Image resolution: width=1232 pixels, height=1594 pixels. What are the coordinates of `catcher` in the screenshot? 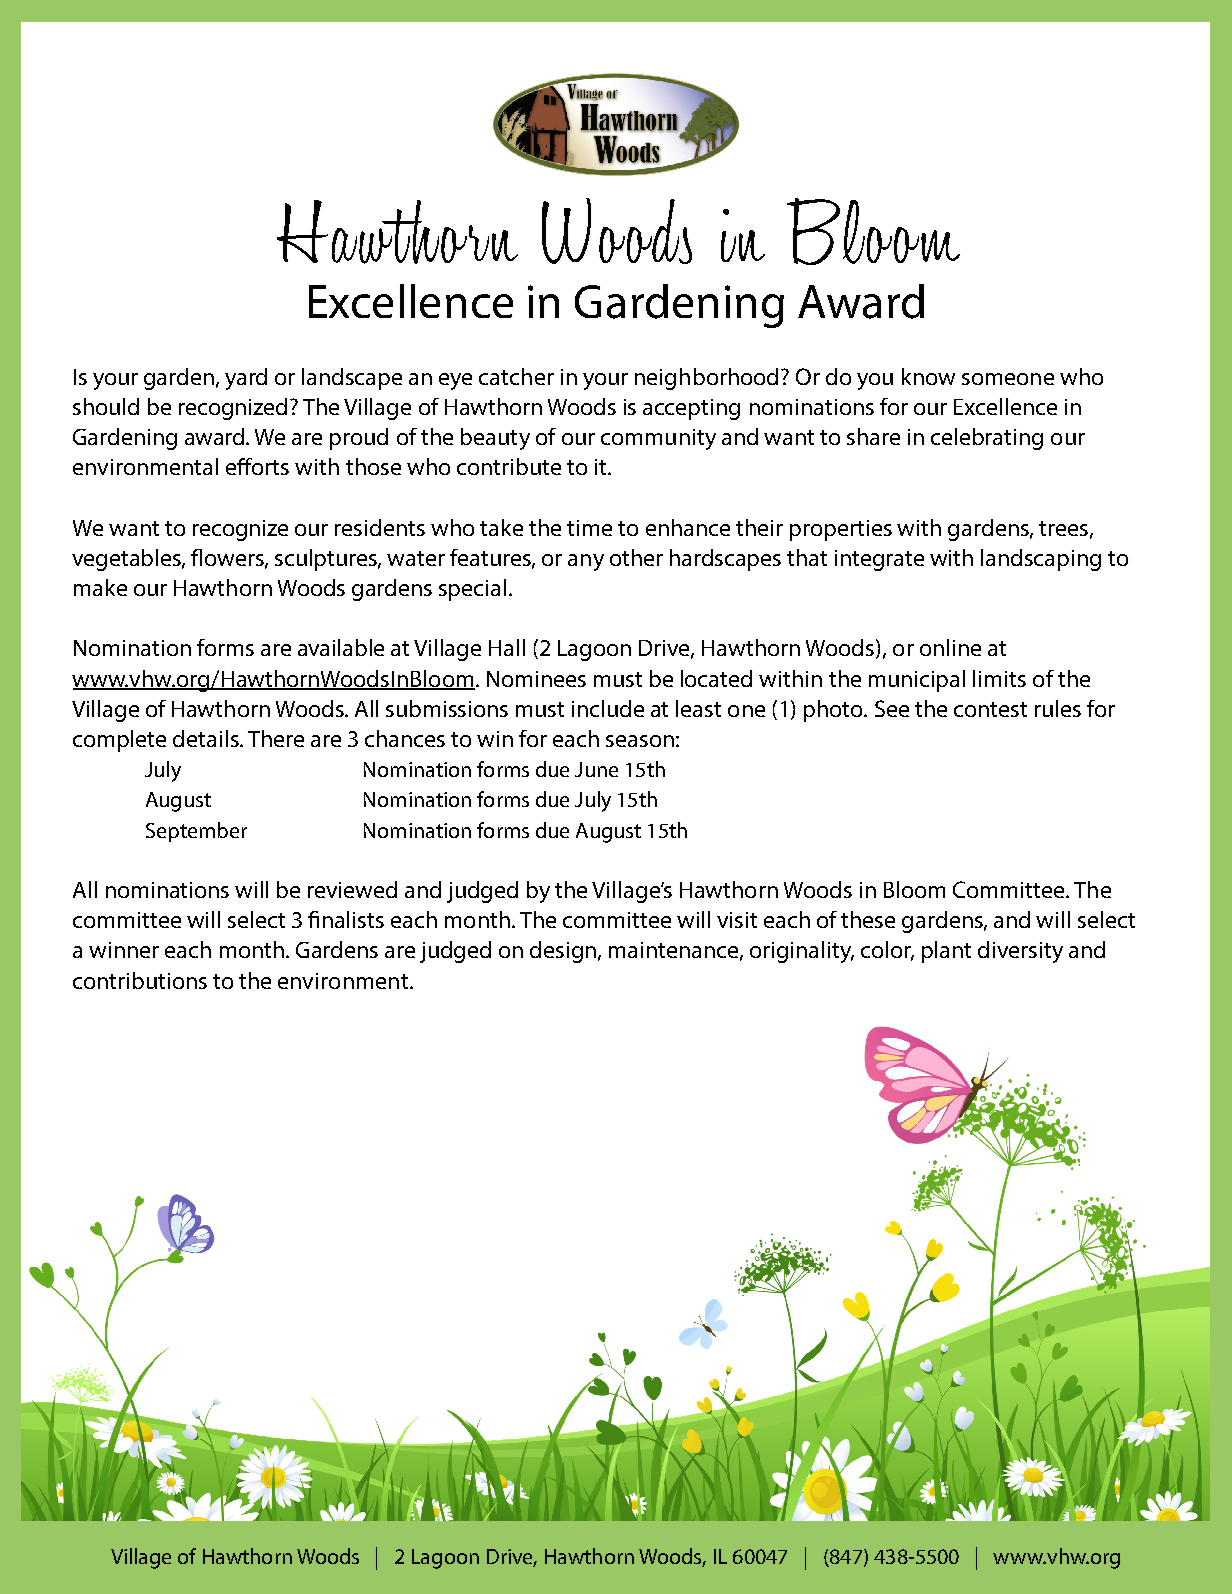 It's located at (516, 376).
